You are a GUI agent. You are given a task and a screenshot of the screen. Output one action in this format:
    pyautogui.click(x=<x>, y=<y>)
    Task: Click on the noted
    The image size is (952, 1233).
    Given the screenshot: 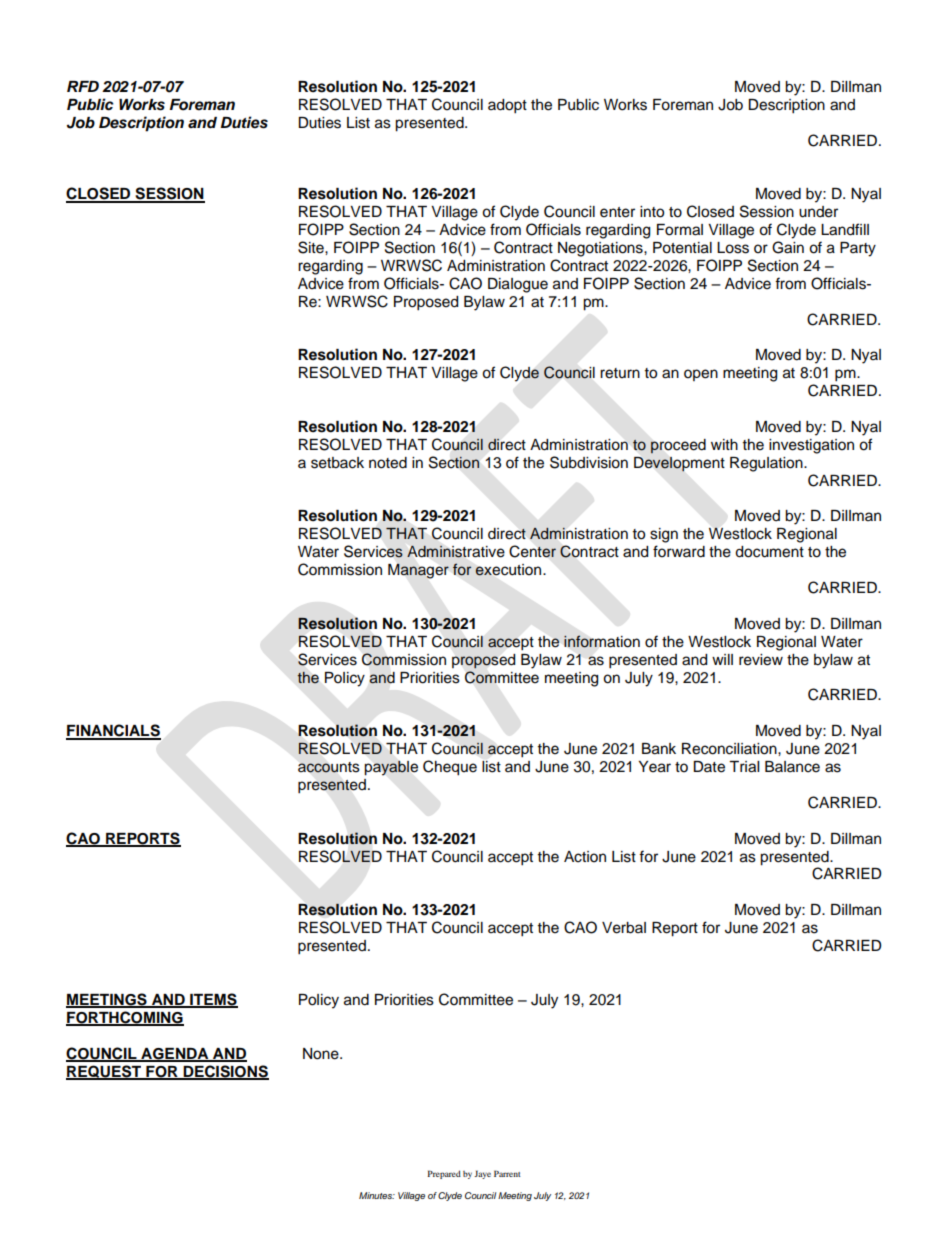 What is the action you would take?
    pyautogui.click(x=388, y=463)
